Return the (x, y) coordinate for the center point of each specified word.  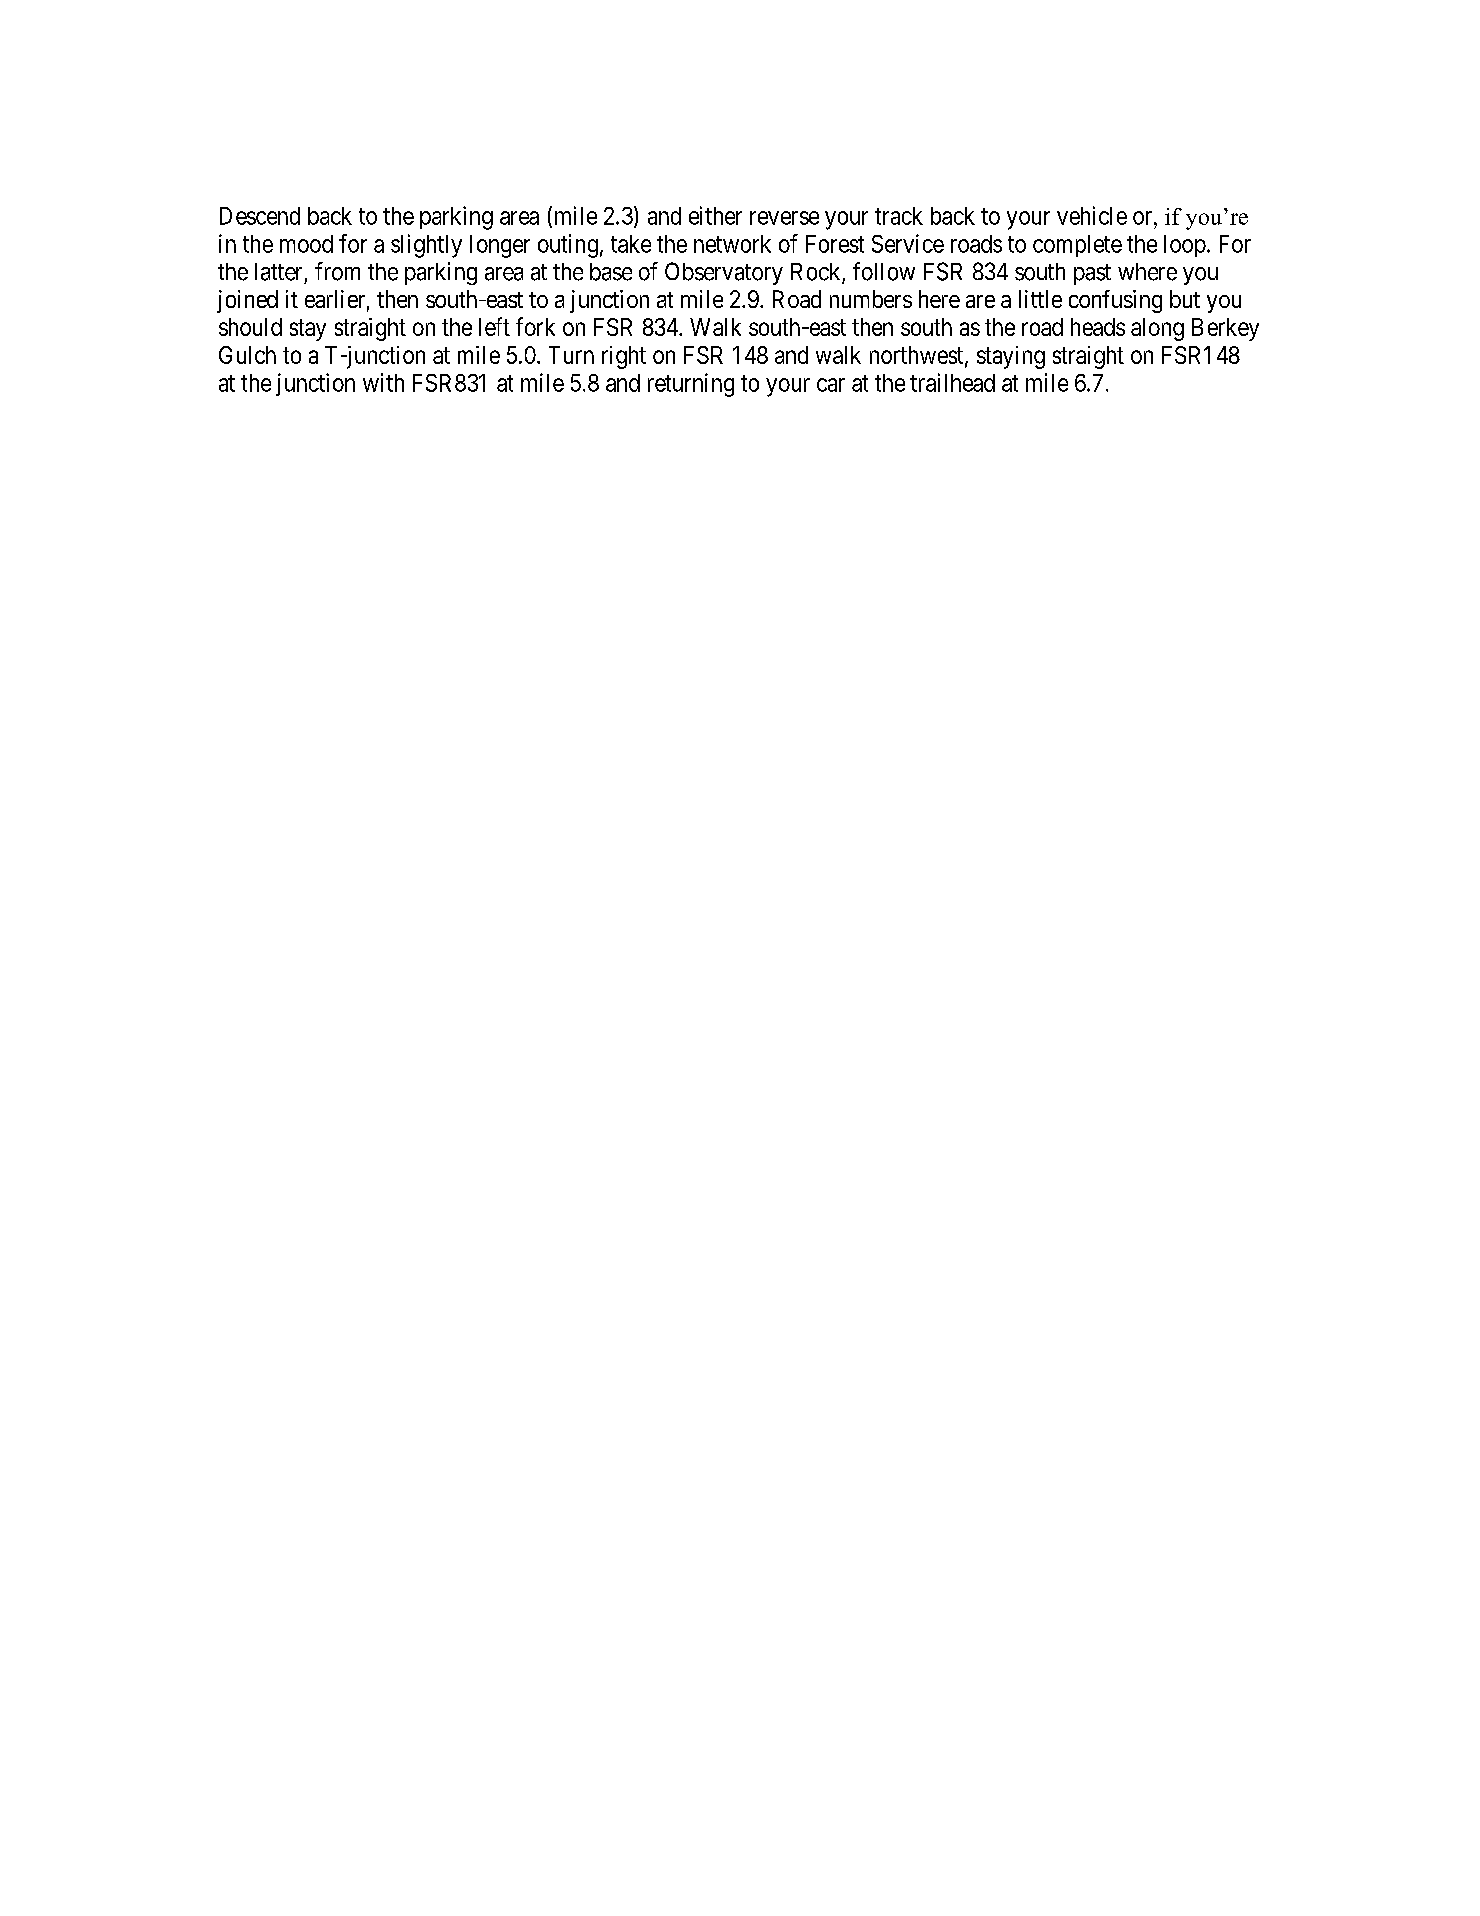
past (1092, 274)
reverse (784, 218)
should (250, 327)
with (383, 382)
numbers (871, 299)
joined (247, 301)
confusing (1115, 301)
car (831, 385)
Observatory (724, 273)
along (1157, 329)
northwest (918, 356)
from (337, 271)
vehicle (1092, 215)
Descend (260, 216)
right (624, 357)
